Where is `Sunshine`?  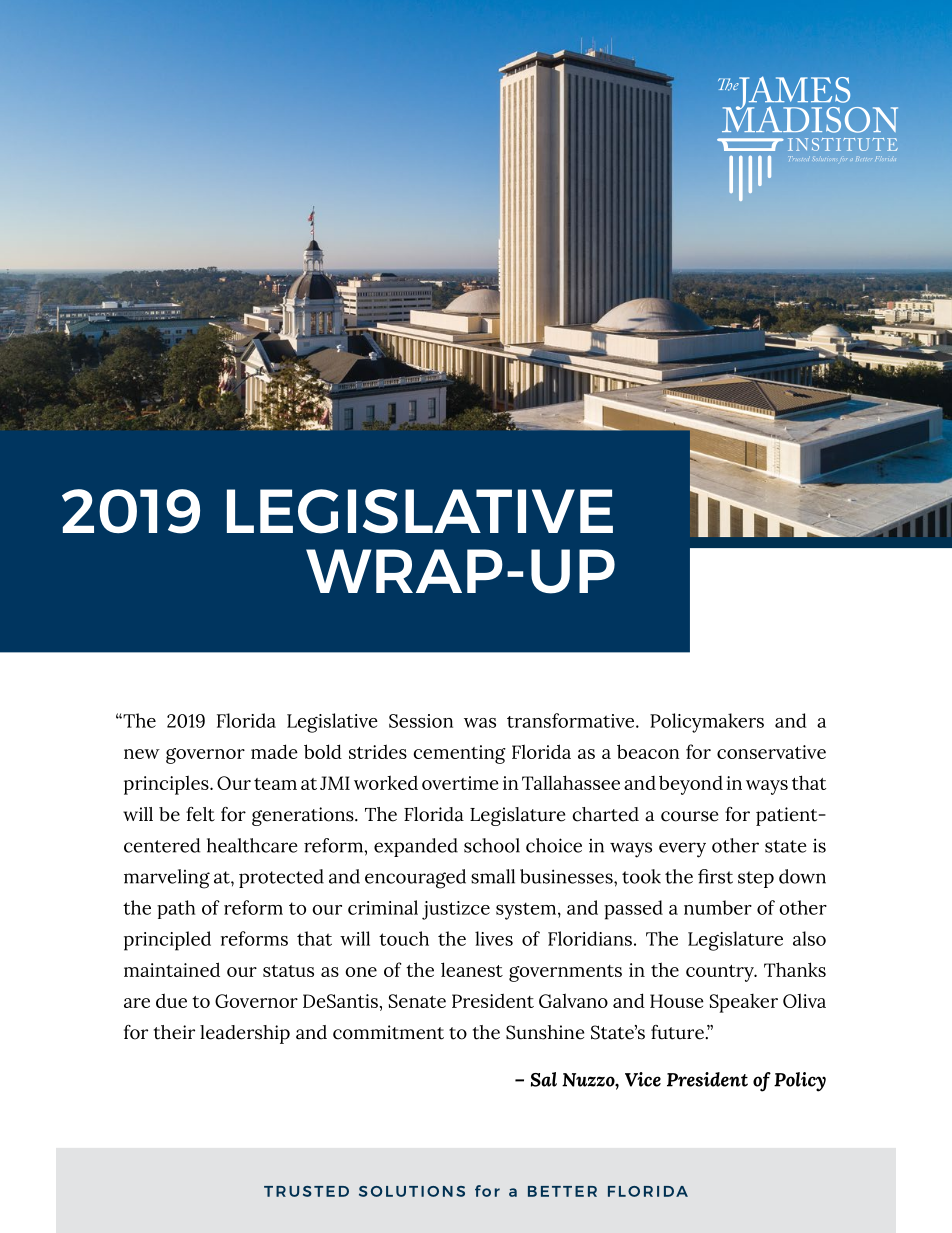 Sunshine is located at coordinates (545, 1032).
